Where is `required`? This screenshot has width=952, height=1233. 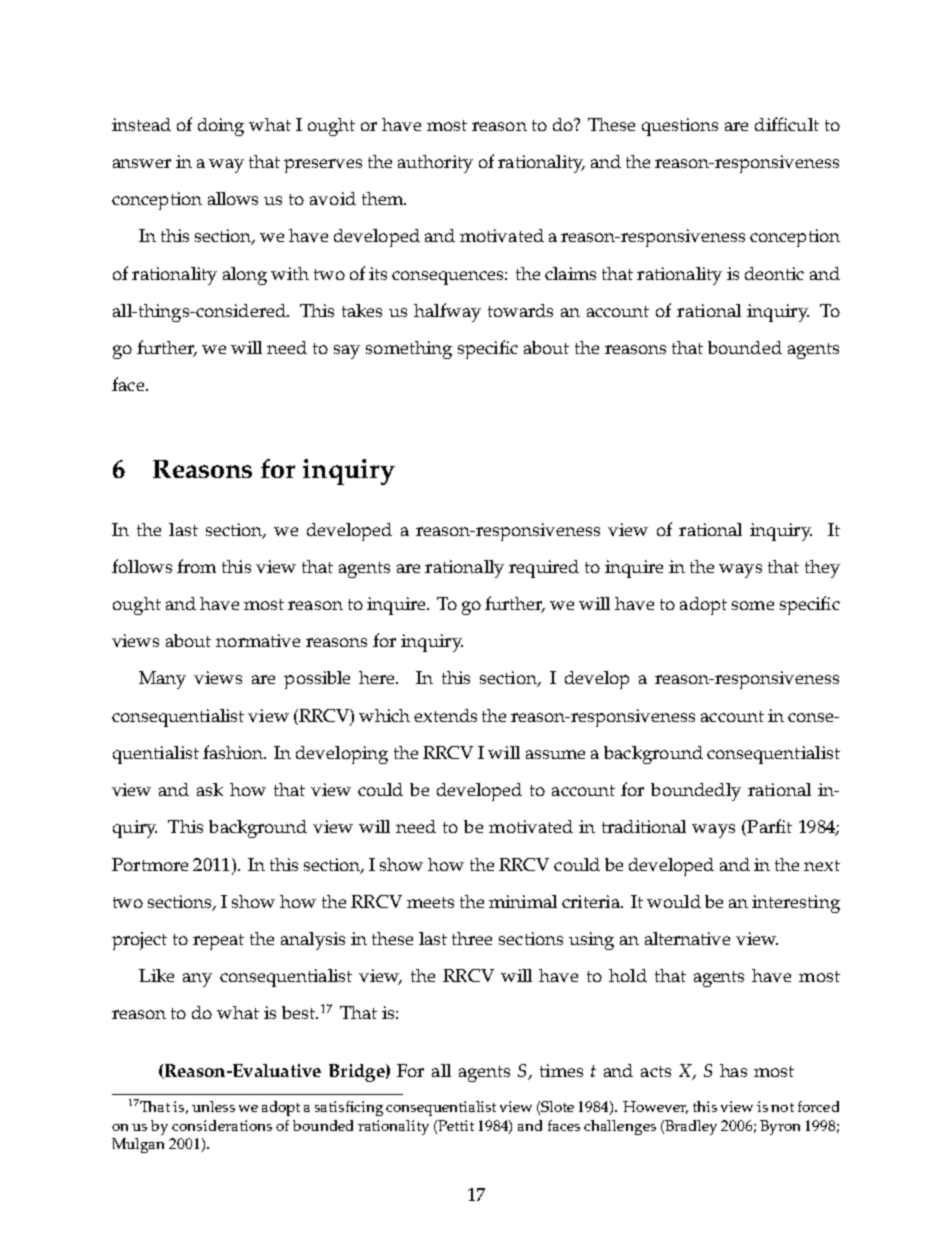
required is located at coordinates (544, 569).
